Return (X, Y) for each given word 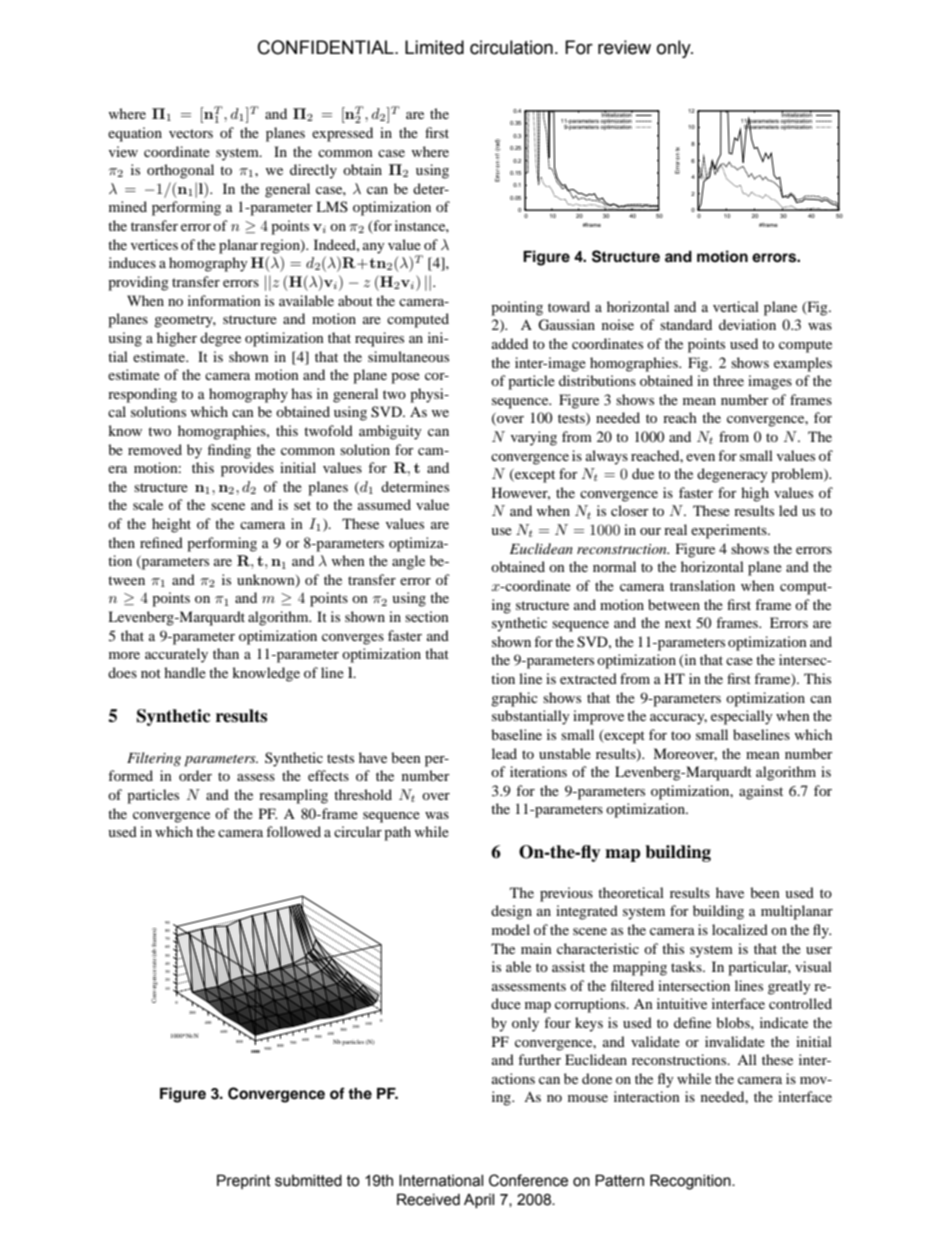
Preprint (244, 1181)
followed (293, 831)
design (511, 912)
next (678, 623)
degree (220, 339)
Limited (434, 47)
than (226, 653)
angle (408, 562)
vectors (191, 133)
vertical (736, 306)
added (510, 343)
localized (740, 929)
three (728, 380)
